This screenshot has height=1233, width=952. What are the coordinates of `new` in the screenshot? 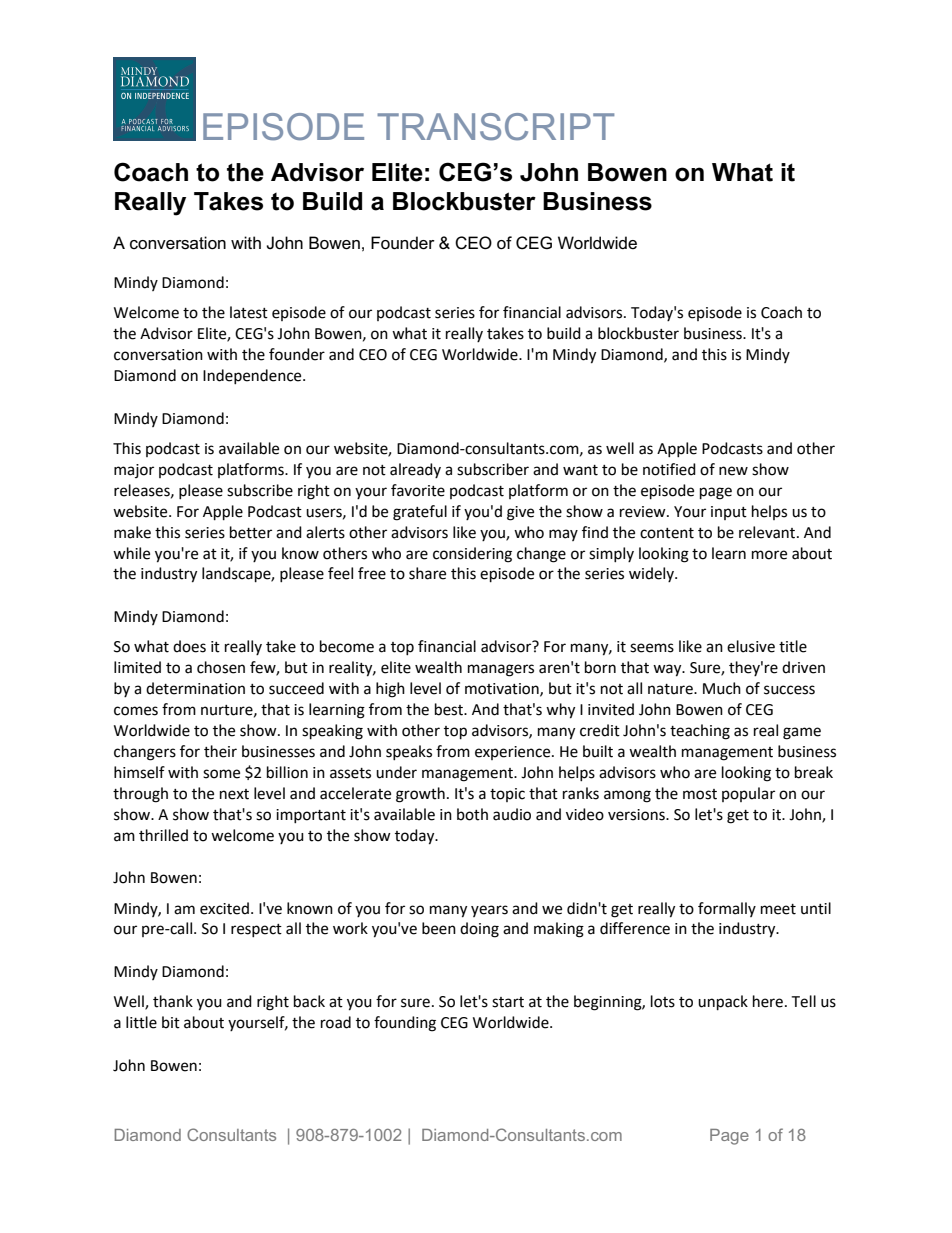 It's located at (733, 471).
